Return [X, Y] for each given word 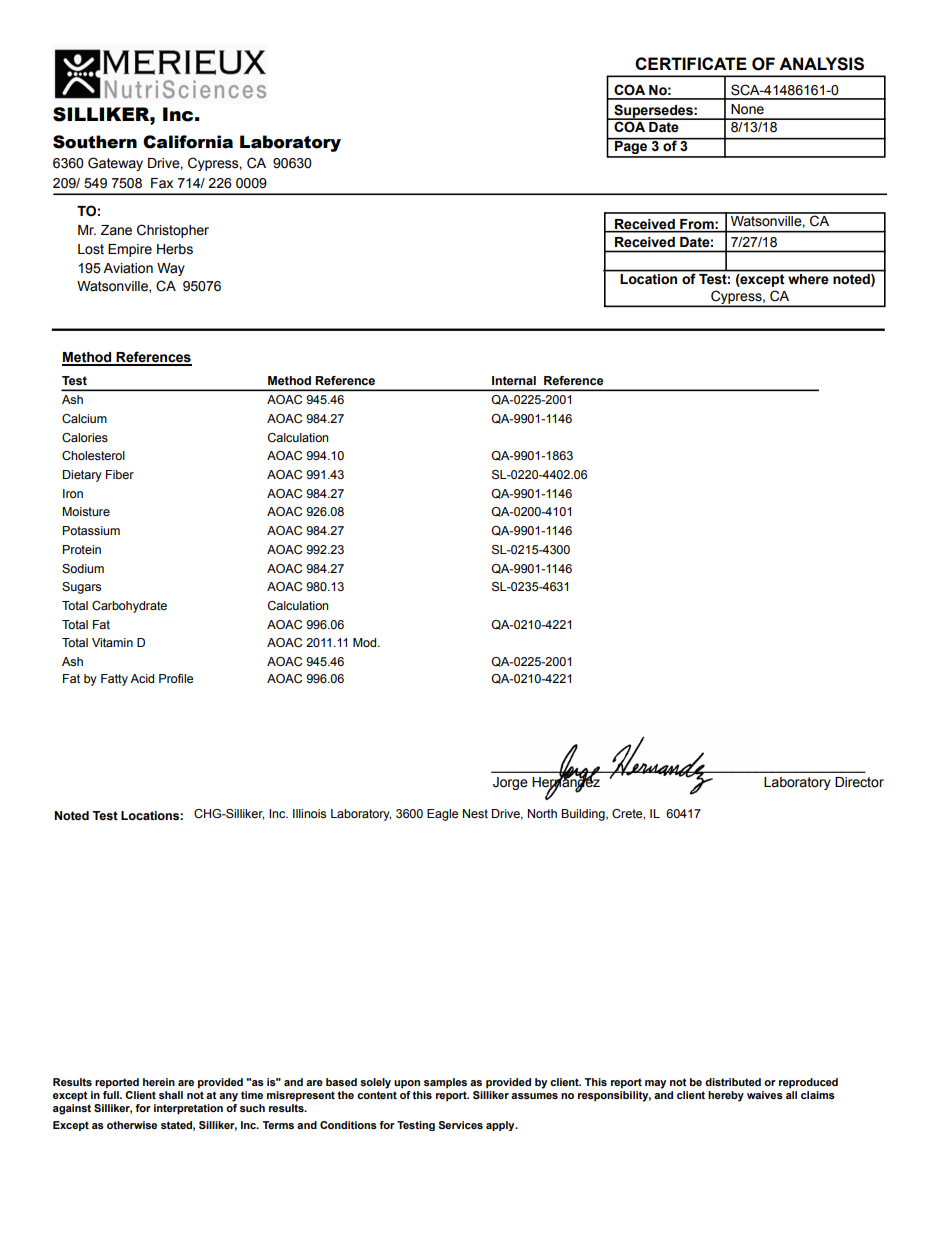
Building [584, 815]
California [188, 142]
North [542, 813]
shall [171, 1095]
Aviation [128, 268]
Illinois [309, 813]
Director [859, 782]
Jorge [510, 783]
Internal [514, 380]
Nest [475, 813]
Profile [176, 678]
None [747, 109]
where [808, 279]
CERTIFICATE [691, 63]
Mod [366, 642]
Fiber [120, 474]
